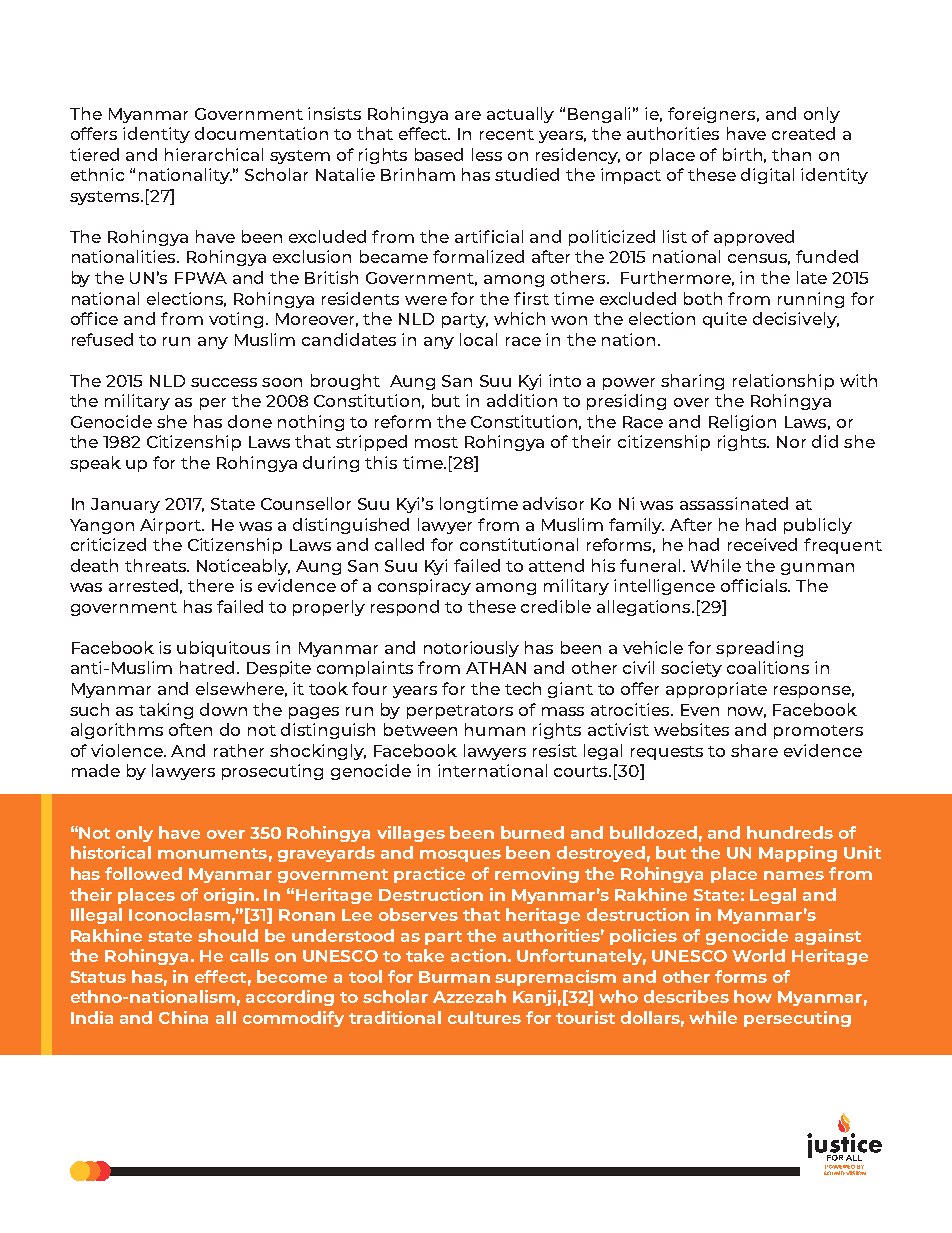 Image resolution: width=952 pixels, height=1233 pixels. I want to click on China, so click(183, 1017).
